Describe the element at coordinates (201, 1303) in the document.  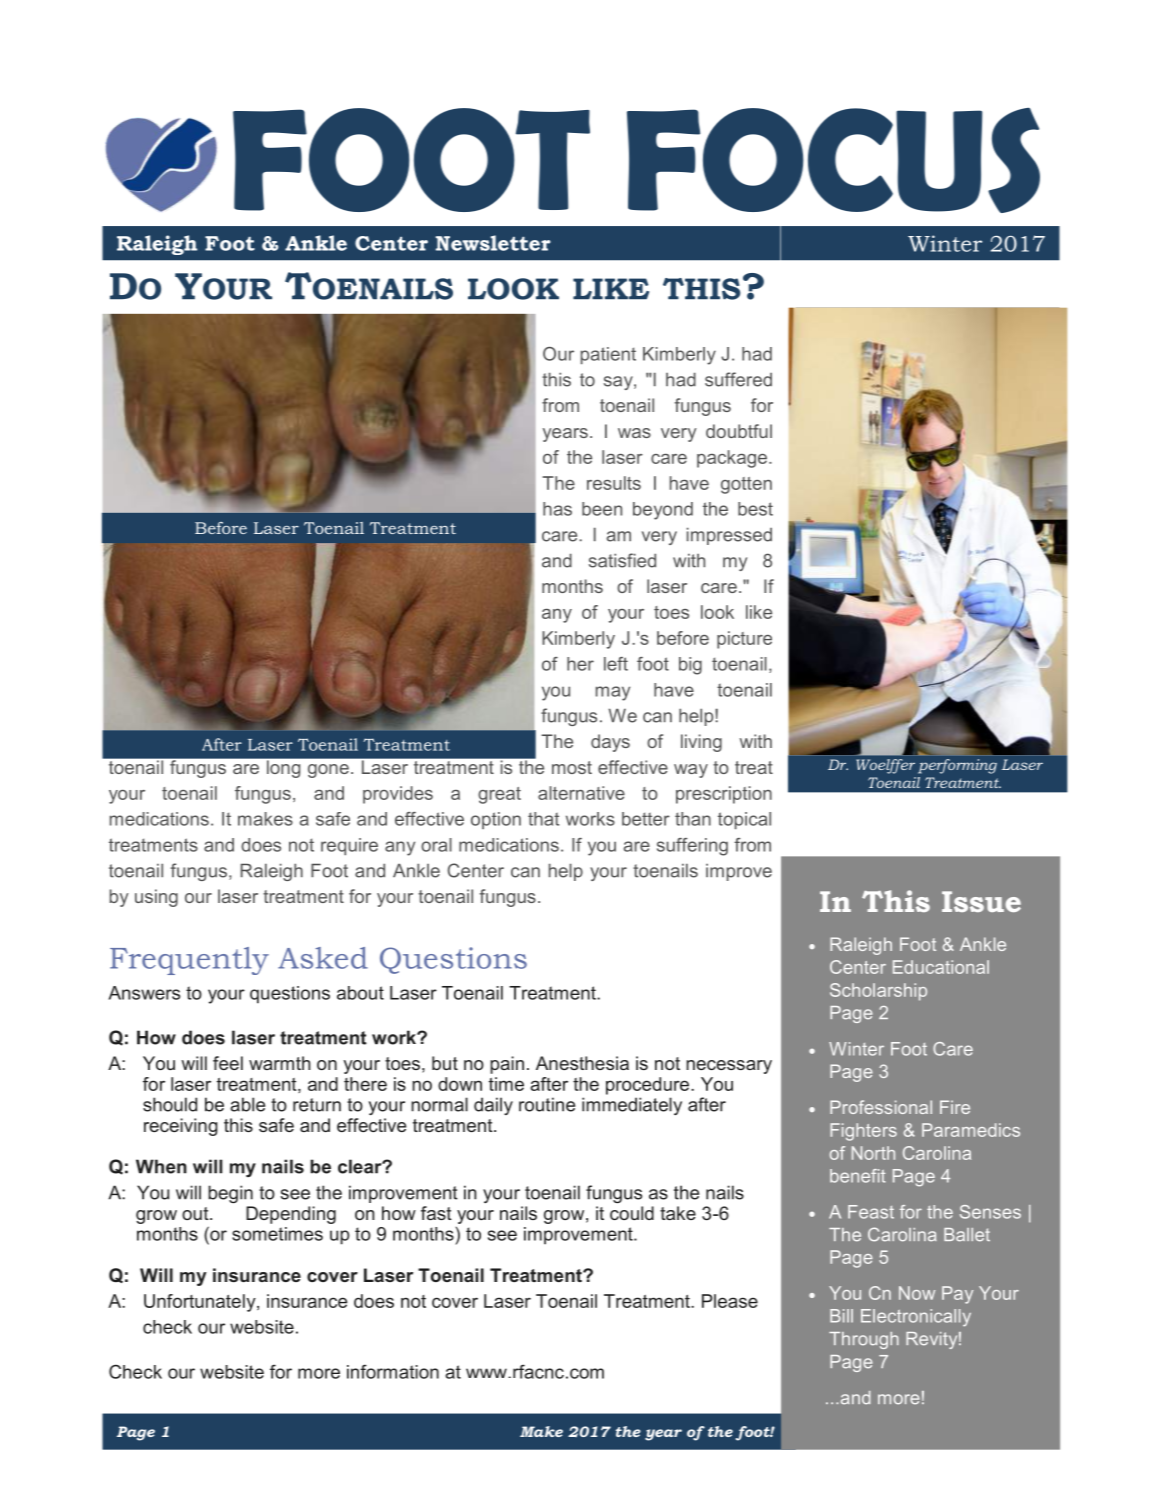
I see `Unfortunately` at that location.
